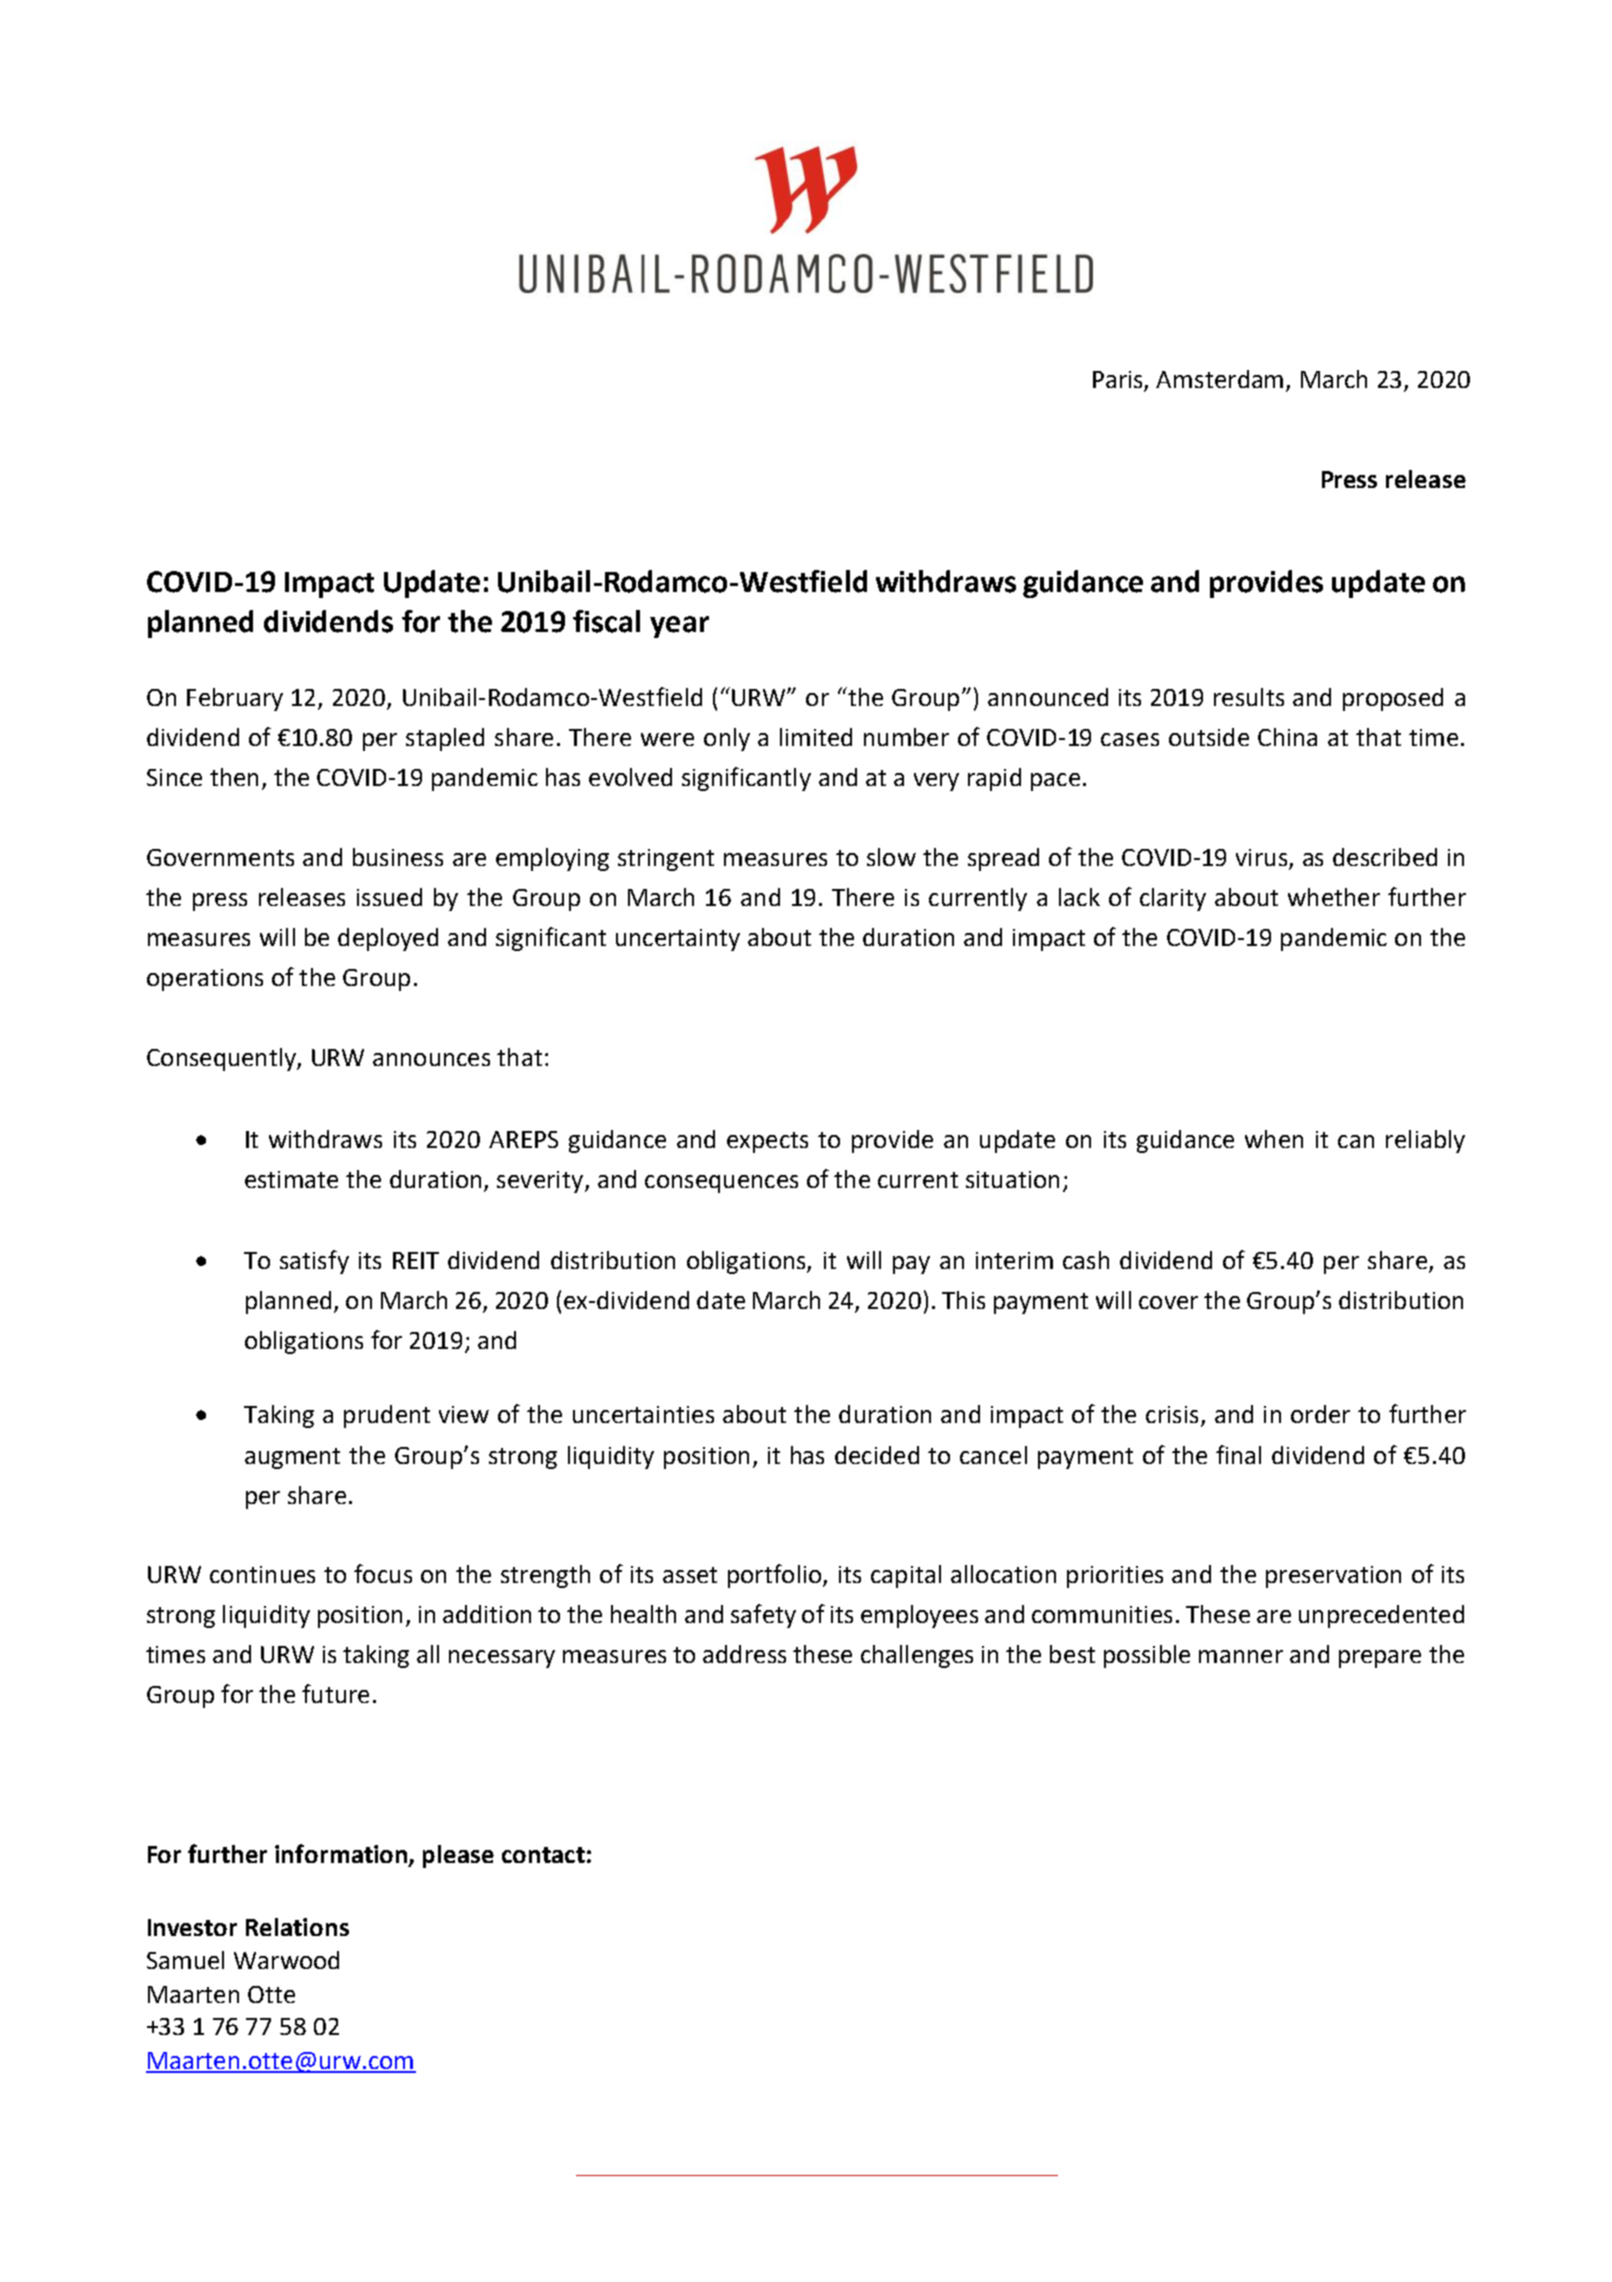  What do you see at coordinates (606, 621) in the image?
I see `fiscal` at bounding box center [606, 621].
